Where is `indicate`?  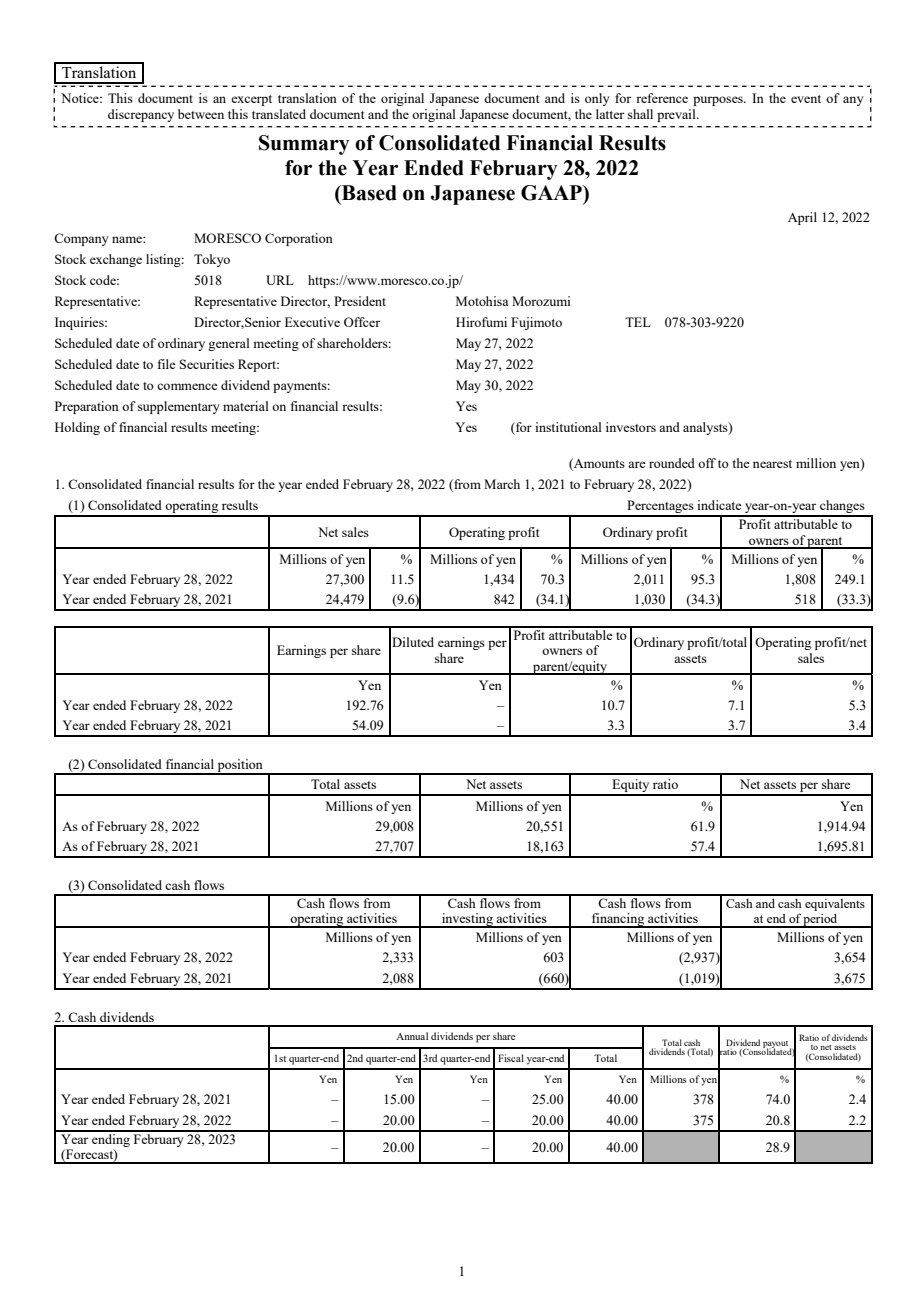 indicate is located at coordinates (719, 505).
